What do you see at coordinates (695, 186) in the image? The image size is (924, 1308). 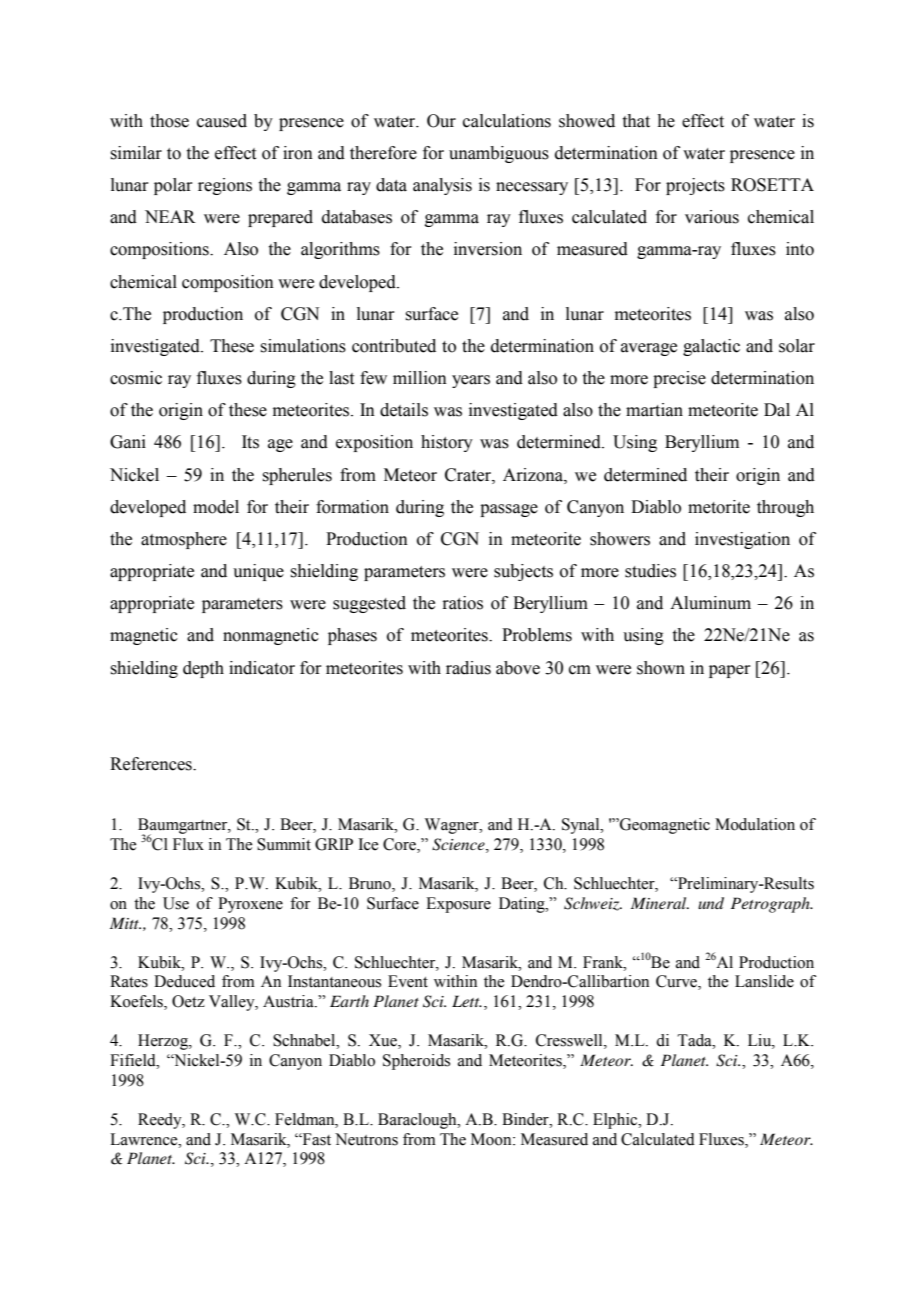 I see `projects` at bounding box center [695, 186].
